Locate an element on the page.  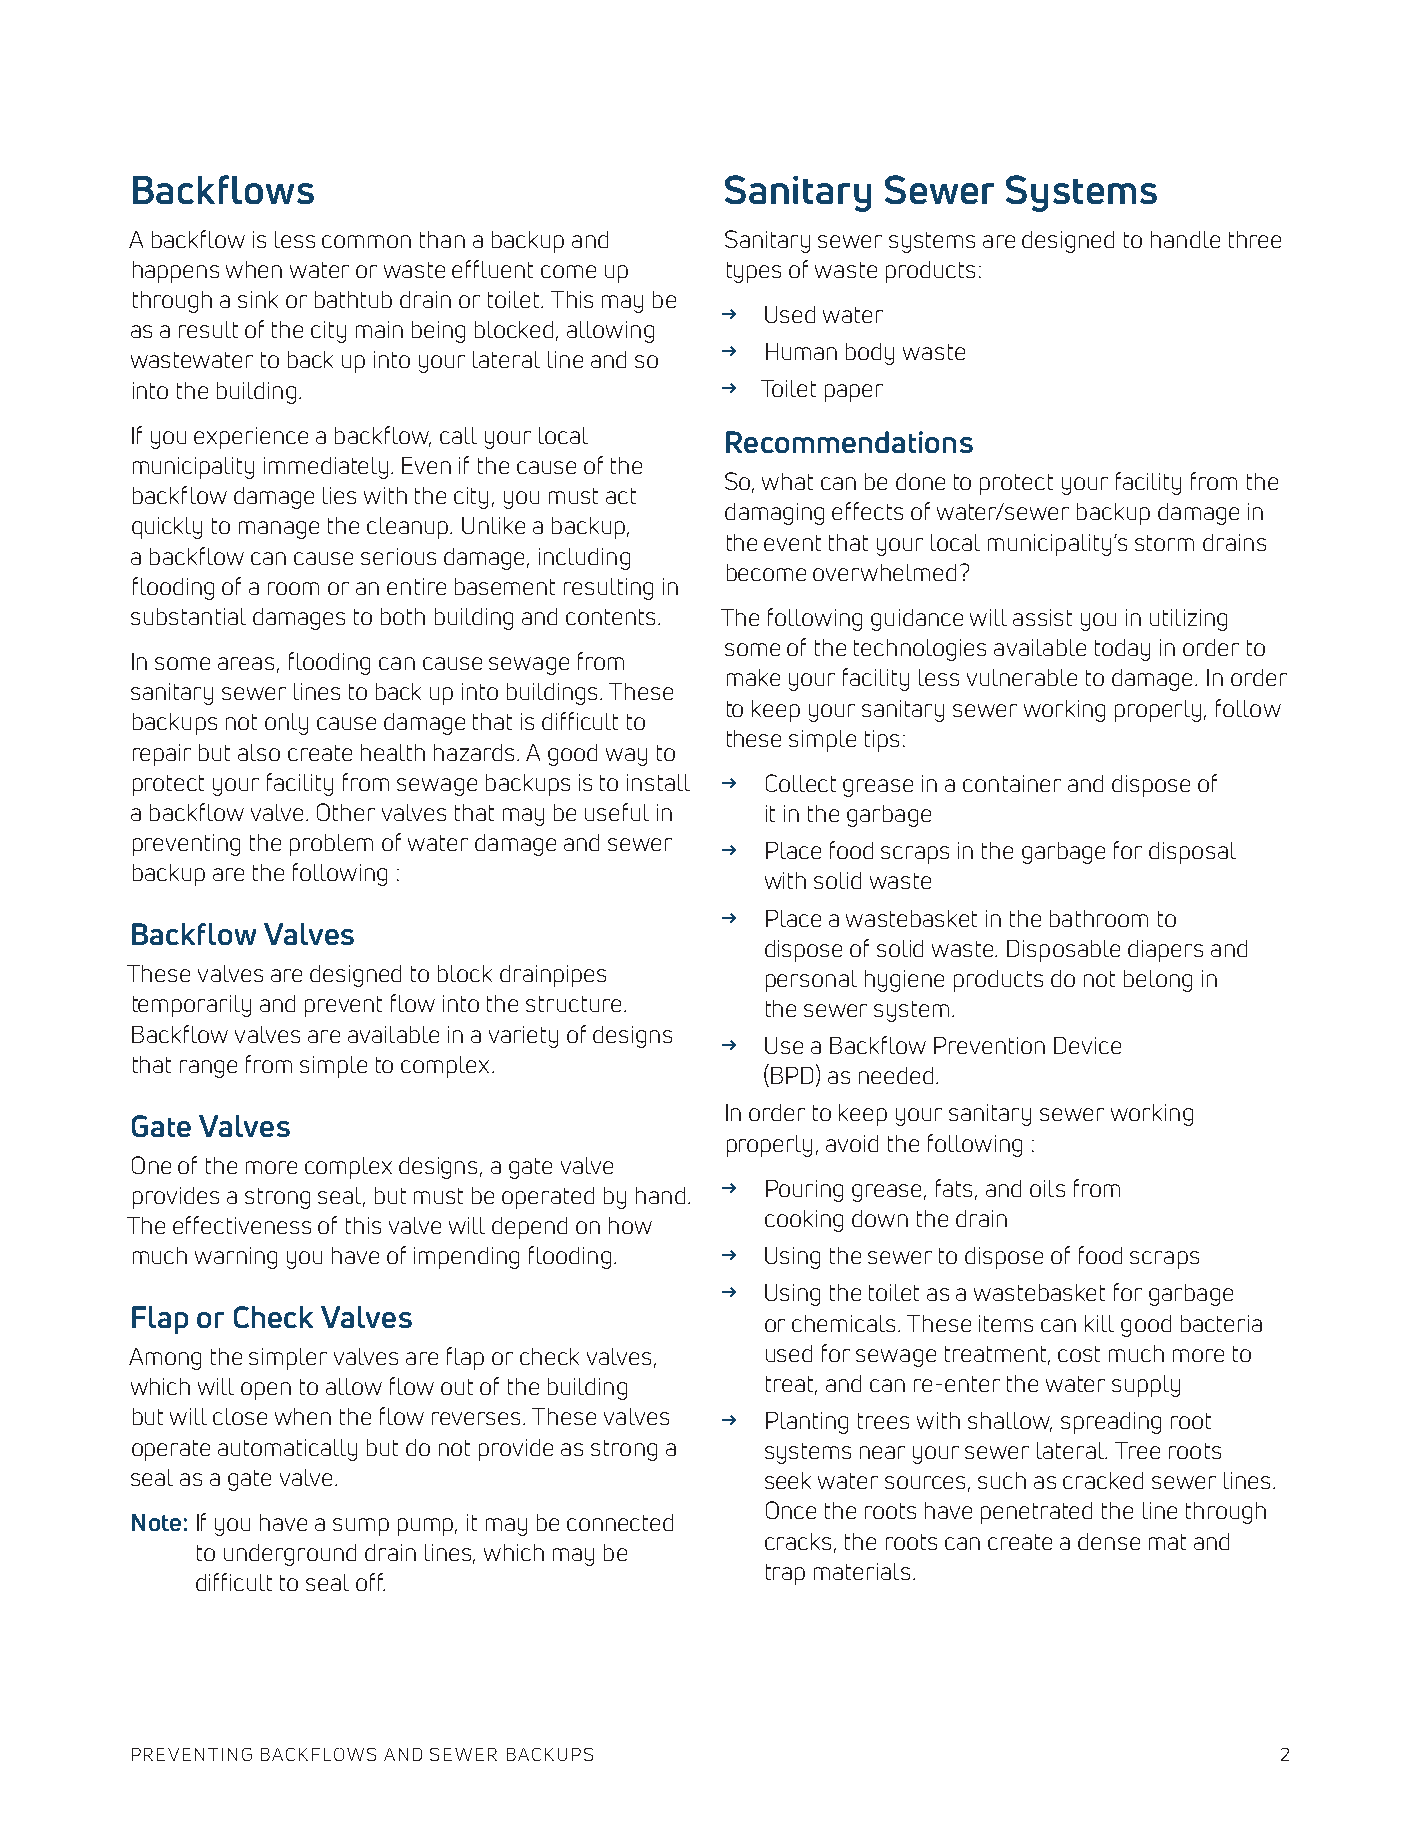
effectiveness is located at coordinates (242, 1225).
